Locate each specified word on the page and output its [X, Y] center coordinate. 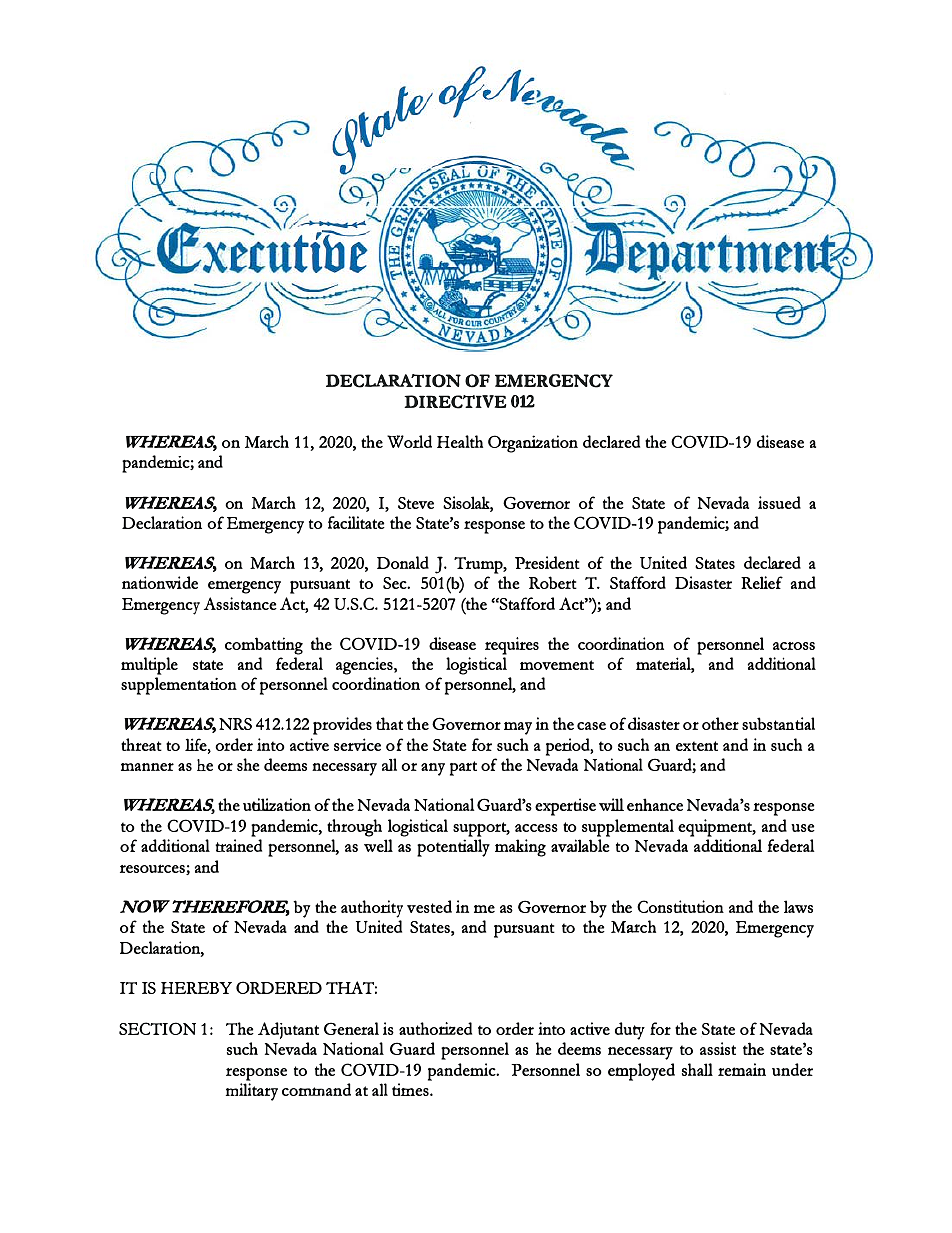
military [252, 1092]
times [411, 1089]
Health [460, 441]
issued [779, 502]
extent [697, 746]
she [248, 764]
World [409, 441]
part [463, 768]
